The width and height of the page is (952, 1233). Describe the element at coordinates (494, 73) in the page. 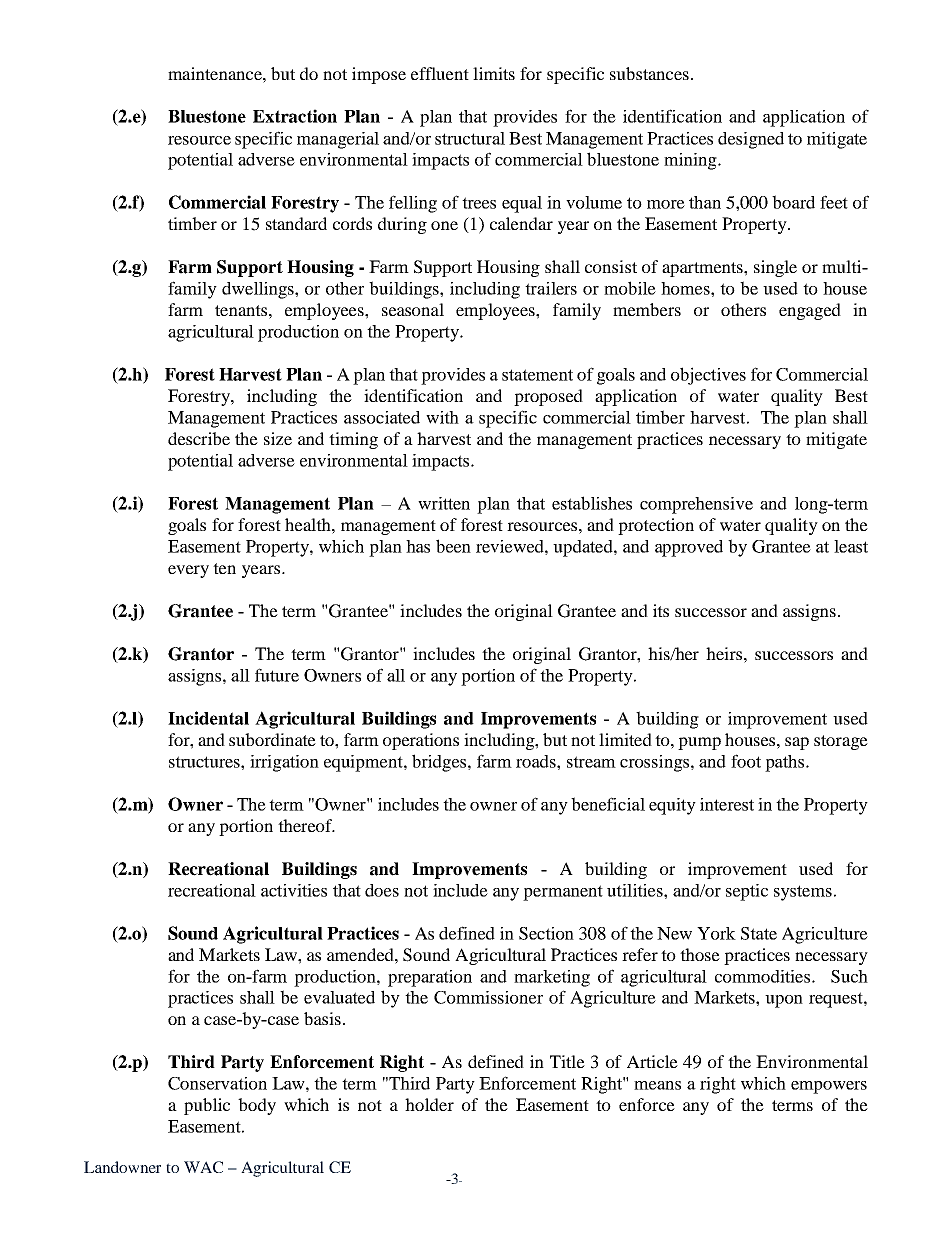

I see `limits` at that location.
